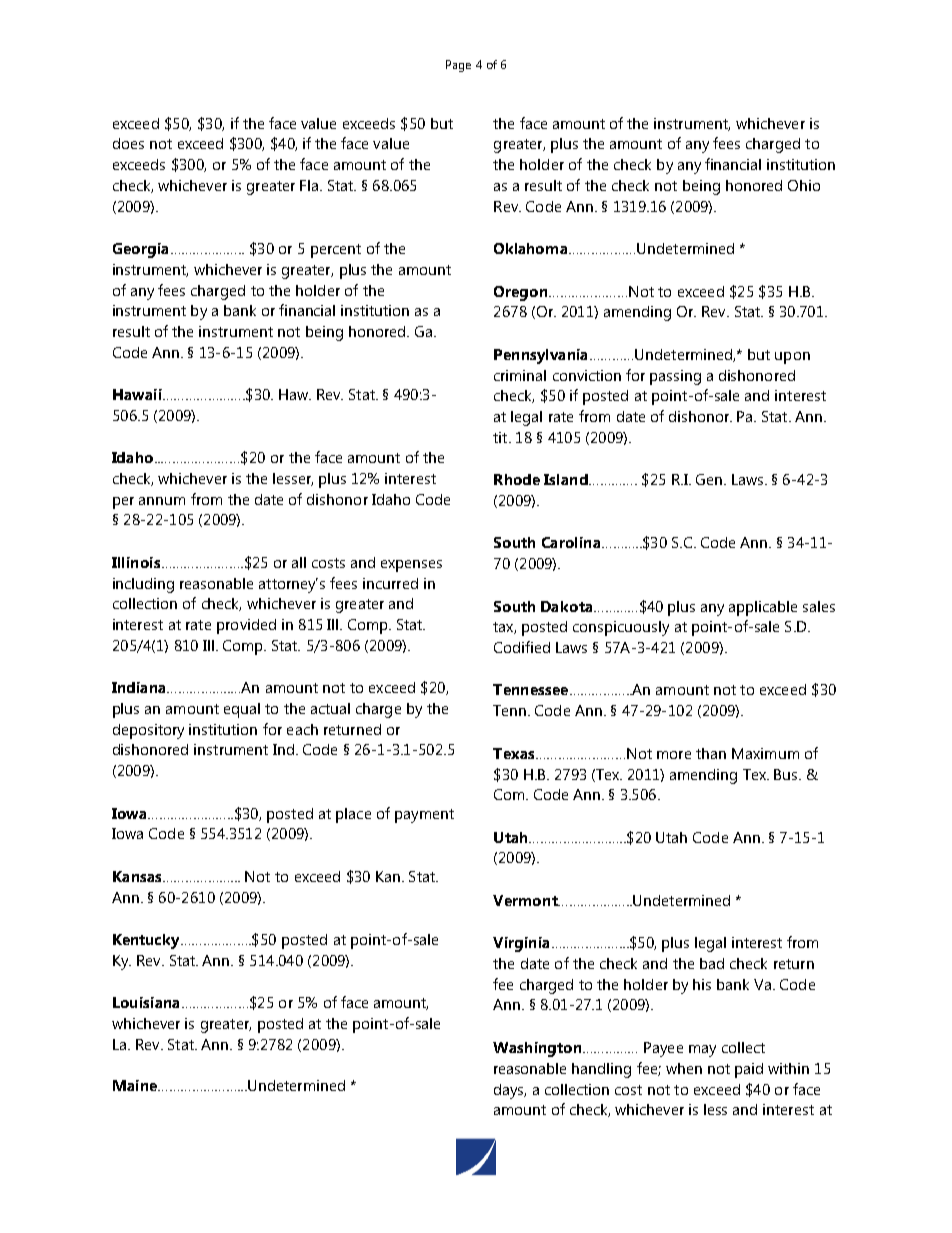 The height and width of the image is (1233, 952). What do you see at coordinates (458, 66) in the image?
I see `Page` at bounding box center [458, 66].
